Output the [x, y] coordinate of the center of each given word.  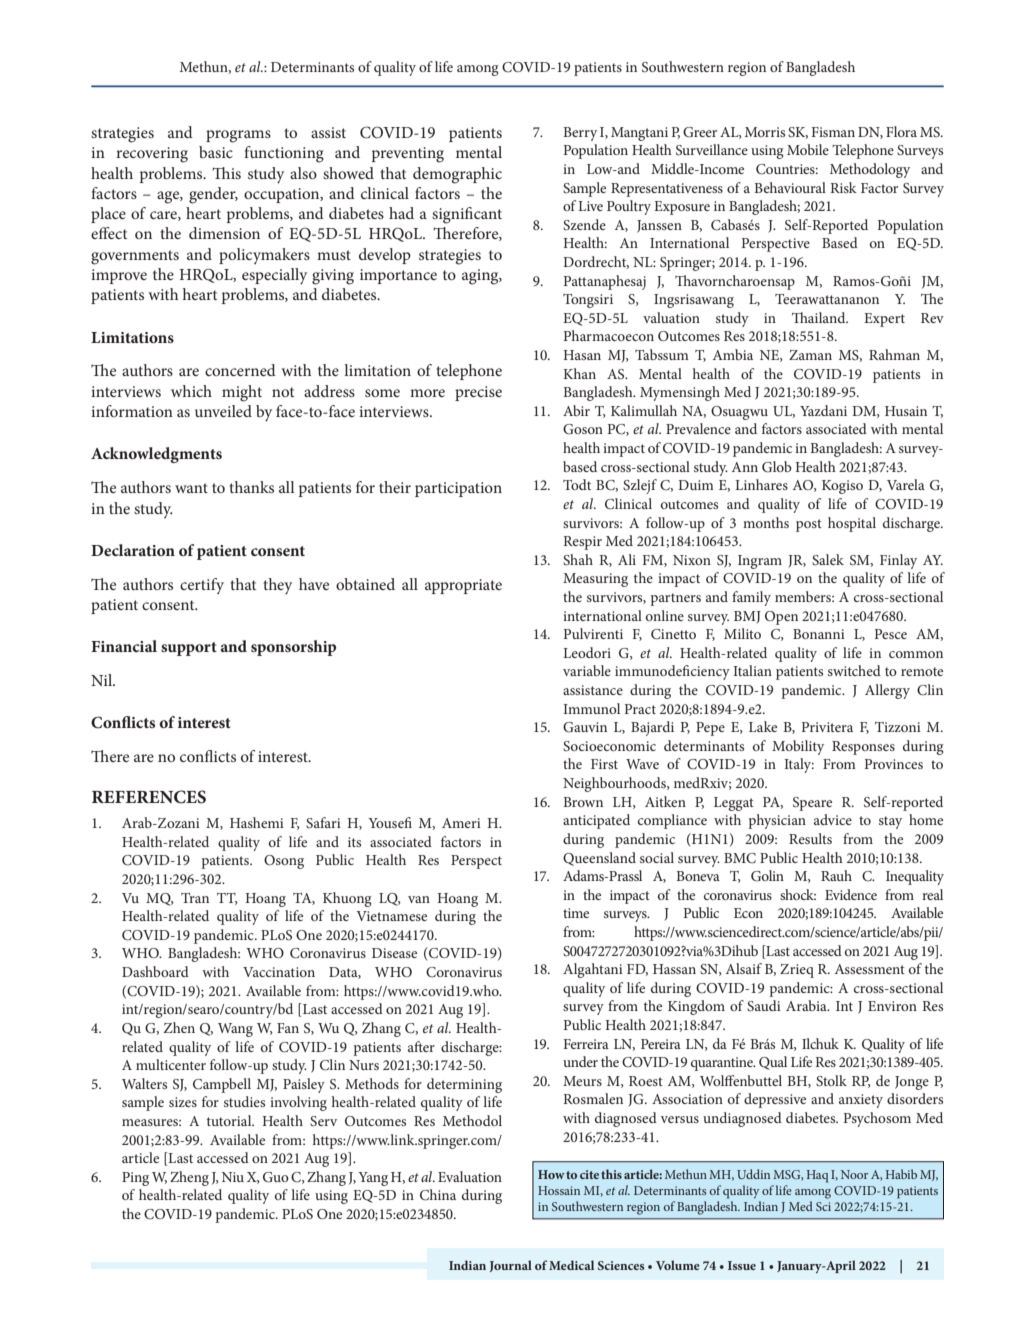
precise [478, 393]
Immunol [591, 708]
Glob [777, 467]
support [189, 649]
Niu [233, 1177]
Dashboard [155, 971]
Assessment [870, 969]
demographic [457, 175]
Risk [843, 187]
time [576, 913]
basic [216, 152]
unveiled [223, 411]
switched [854, 670]
